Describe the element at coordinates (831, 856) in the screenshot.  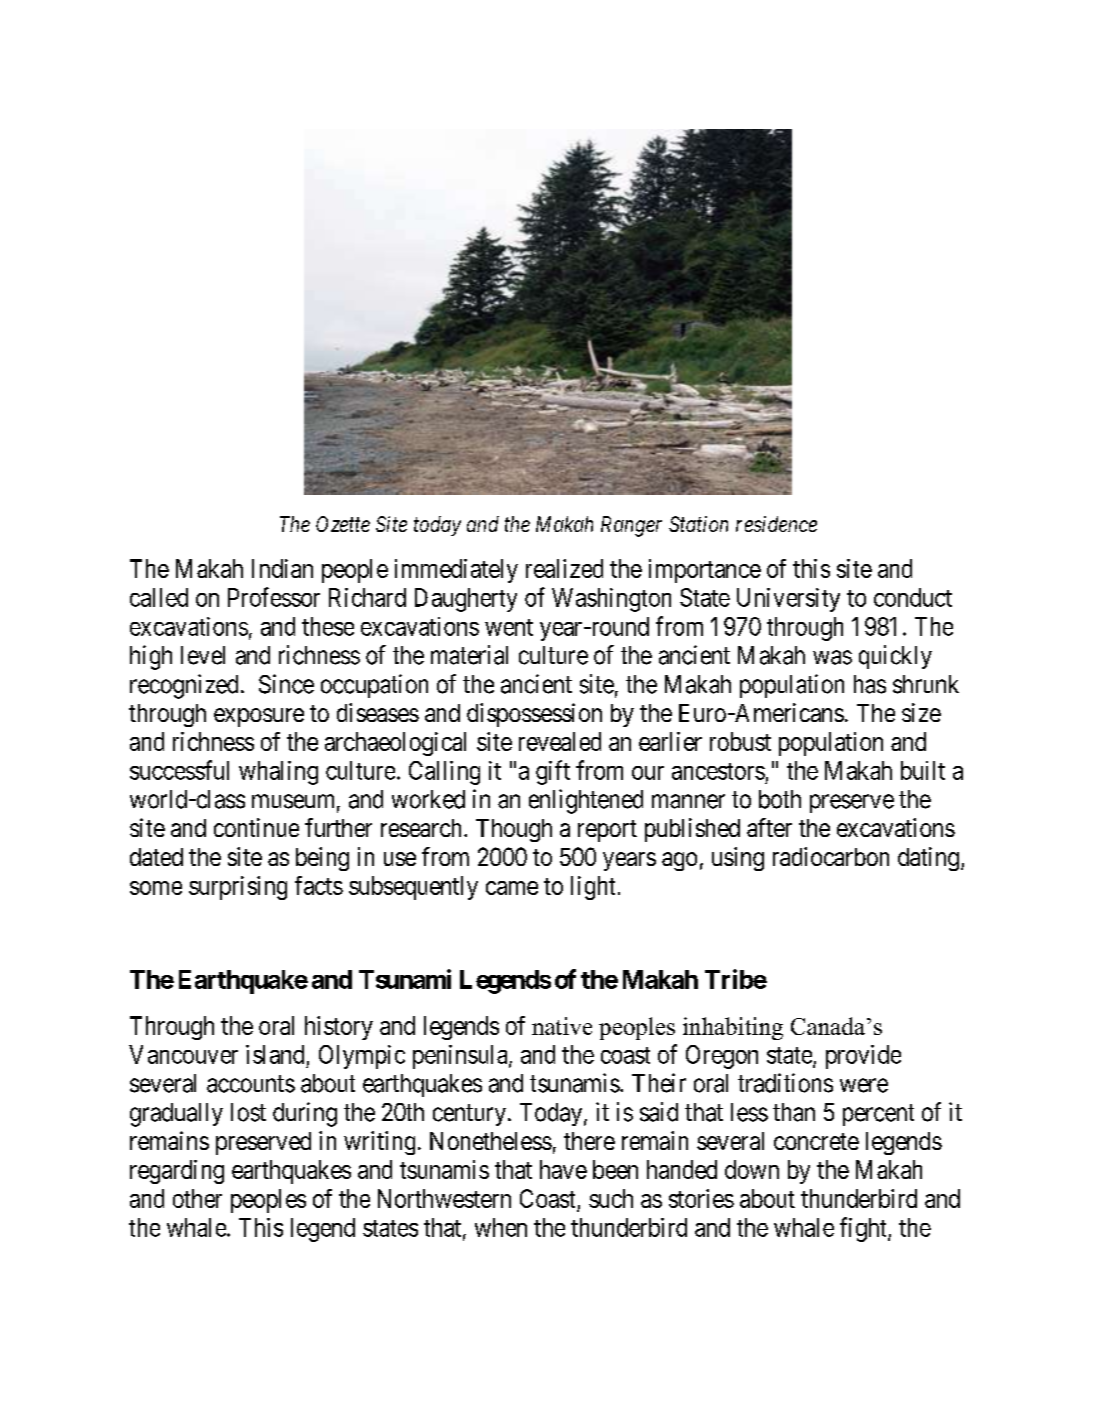
I see `radiocarbon` at that location.
